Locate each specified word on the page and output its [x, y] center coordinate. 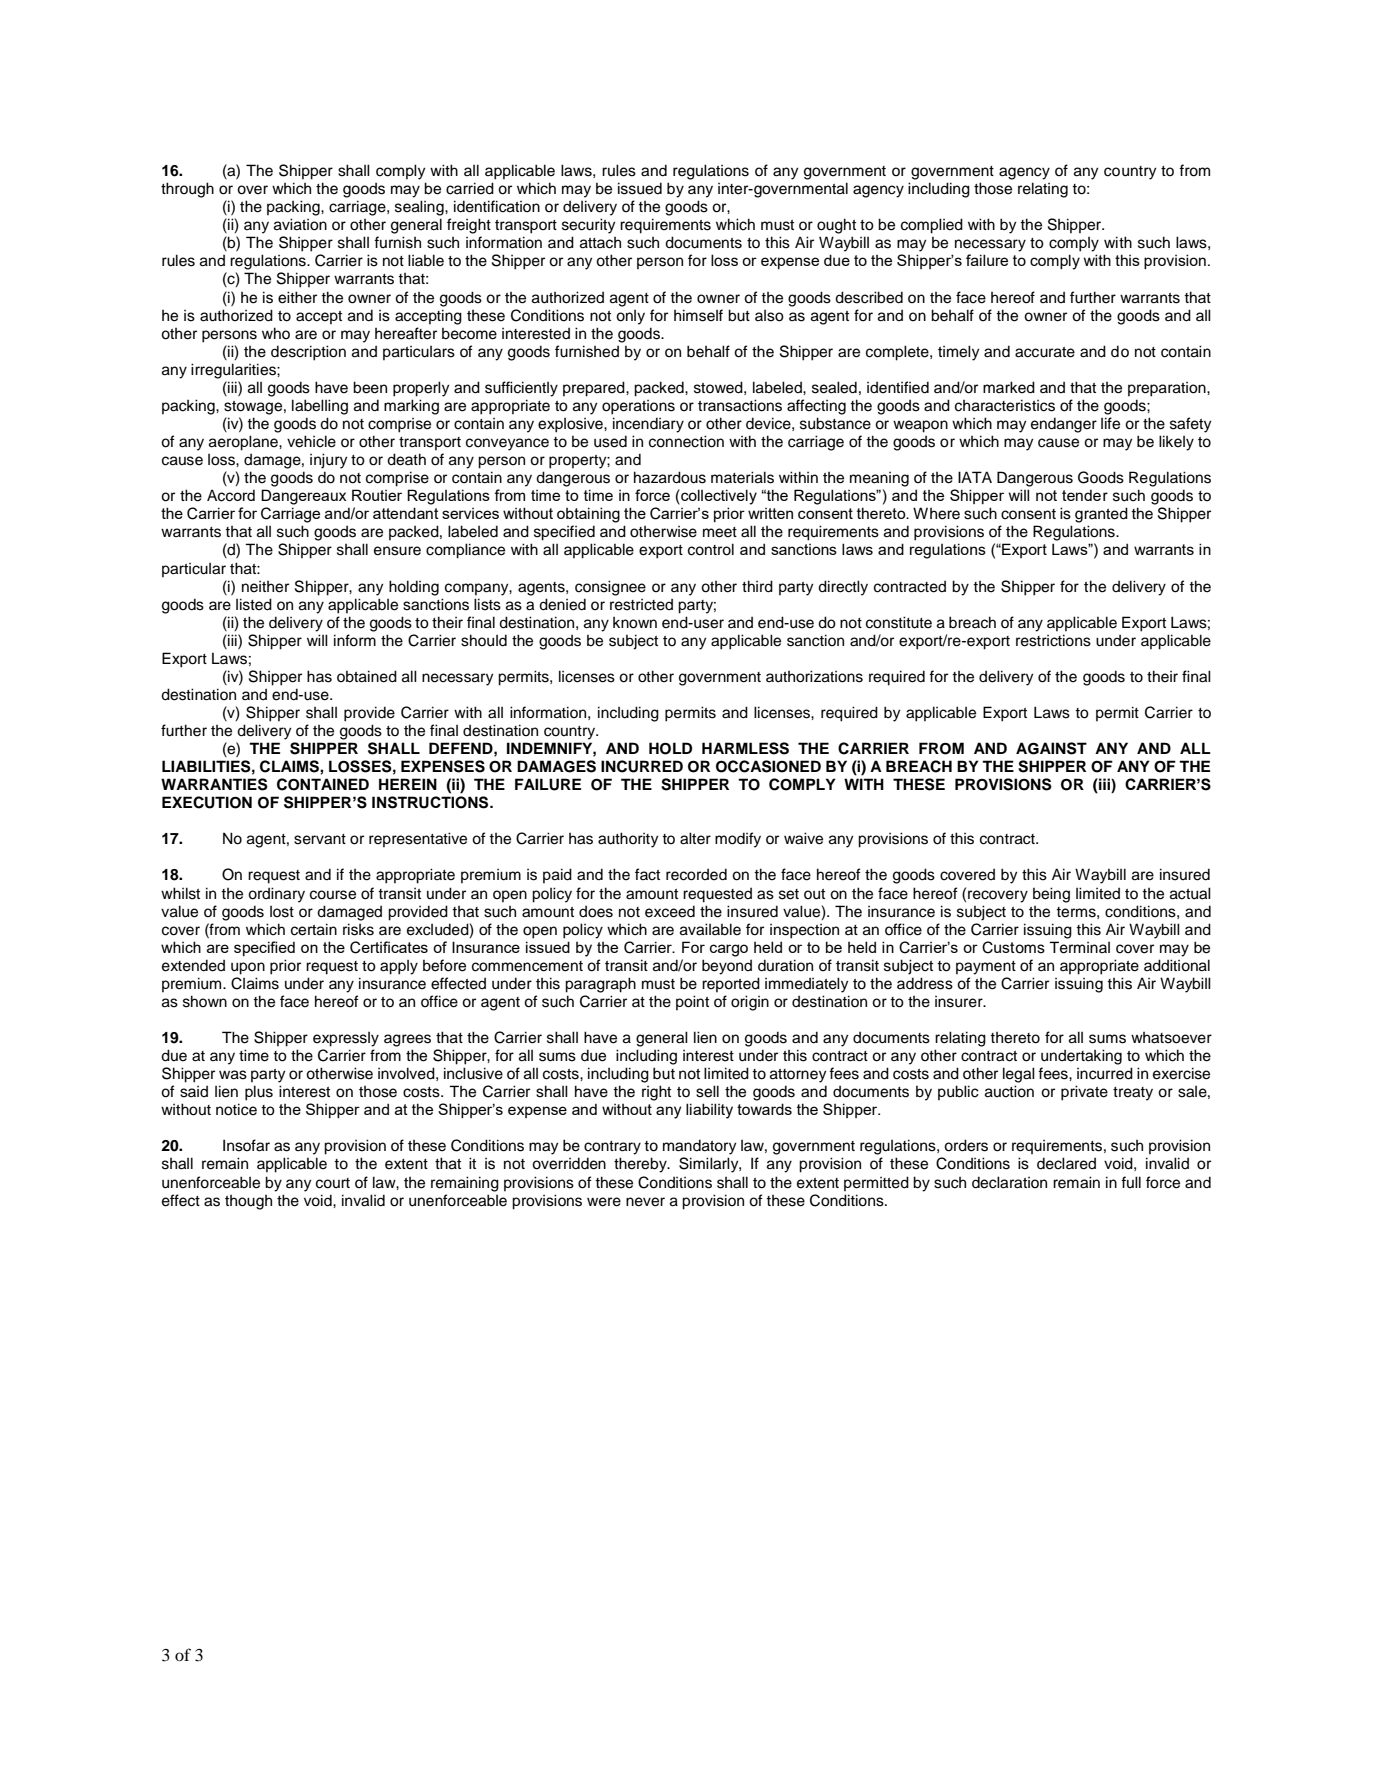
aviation [300, 224]
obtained [367, 676]
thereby [641, 1165]
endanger [1064, 425]
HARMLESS [745, 748]
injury [328, 461]
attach [600, 243]
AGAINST [1051, 748]
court [333, 1183]
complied [932, 226]
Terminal [1079, 947]
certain [314, 929]
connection [686, 441]
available [710, 929]
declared [1066, 1163]
